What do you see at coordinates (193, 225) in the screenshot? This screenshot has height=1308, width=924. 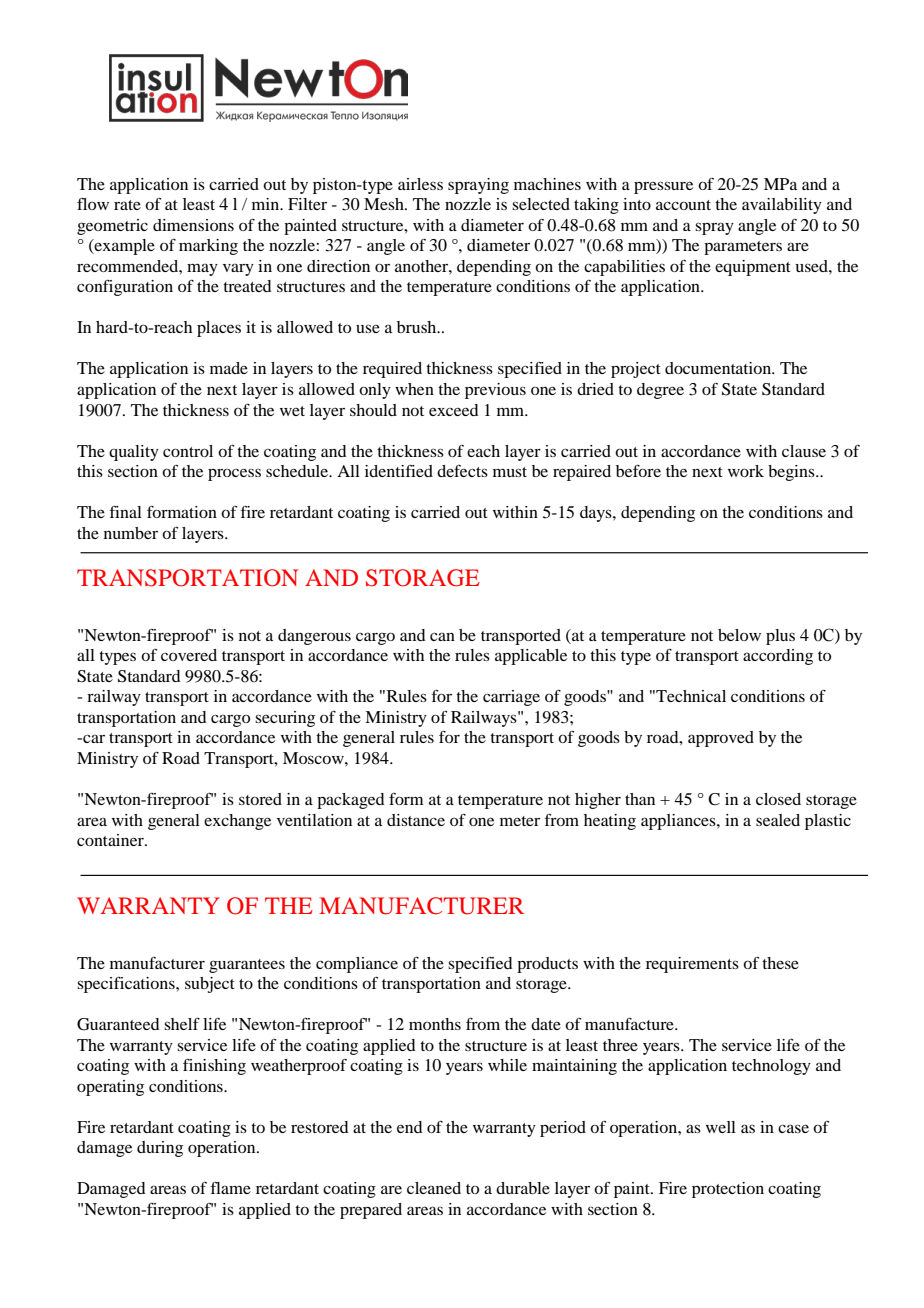 I see `dimensions` at bounding box center [193, 225].
